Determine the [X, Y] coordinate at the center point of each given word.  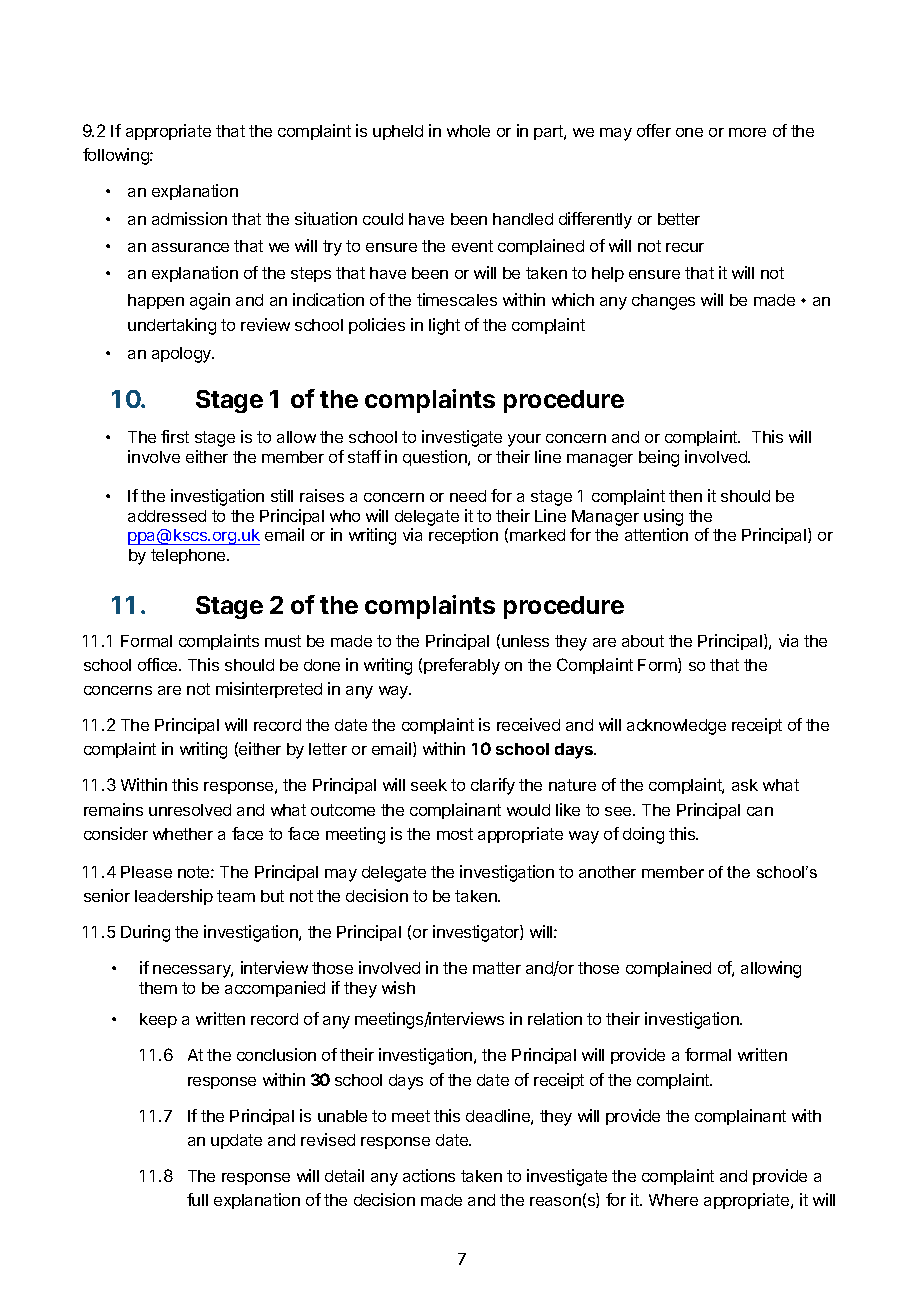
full [197, 1199]
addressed [167, 516]
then [685, 496]
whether [183, 834]
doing [643, 835]
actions [429, 1175]
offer [654, 130]
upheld [398, 132]
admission [189, 218]
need [468, 496]
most [455, 834]
